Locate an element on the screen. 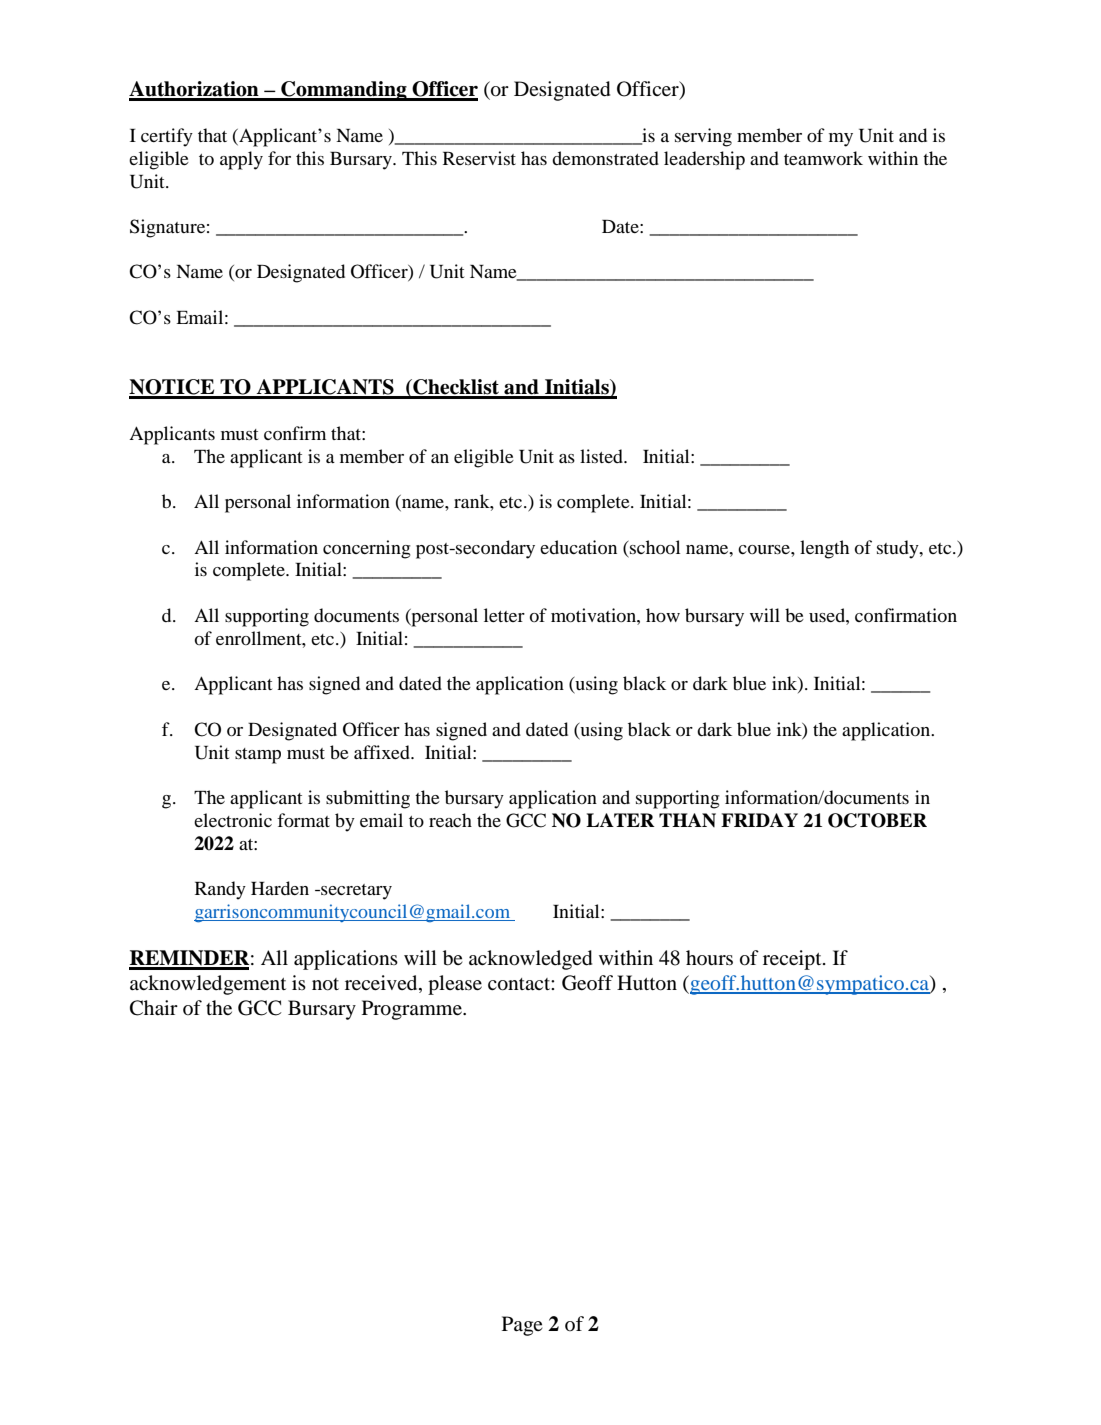 The height and width of the screenshot is (1425, 1101). Reservist is located at coordinates (479, 158).
